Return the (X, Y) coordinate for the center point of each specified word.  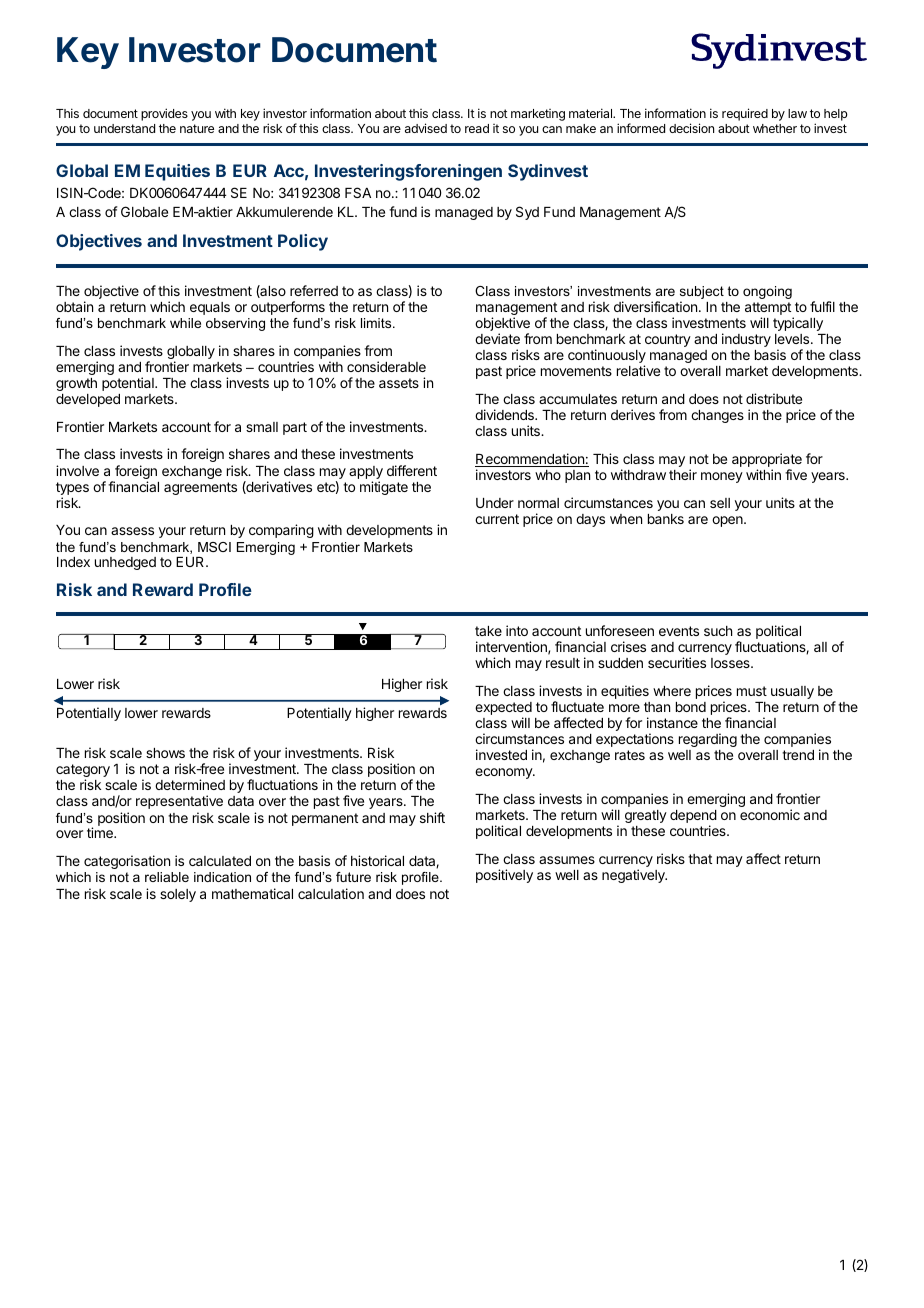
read (477, 128)
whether (775, 128)
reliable (167, 877)
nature (197, 128)
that (700, 859)
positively (504, 876)
